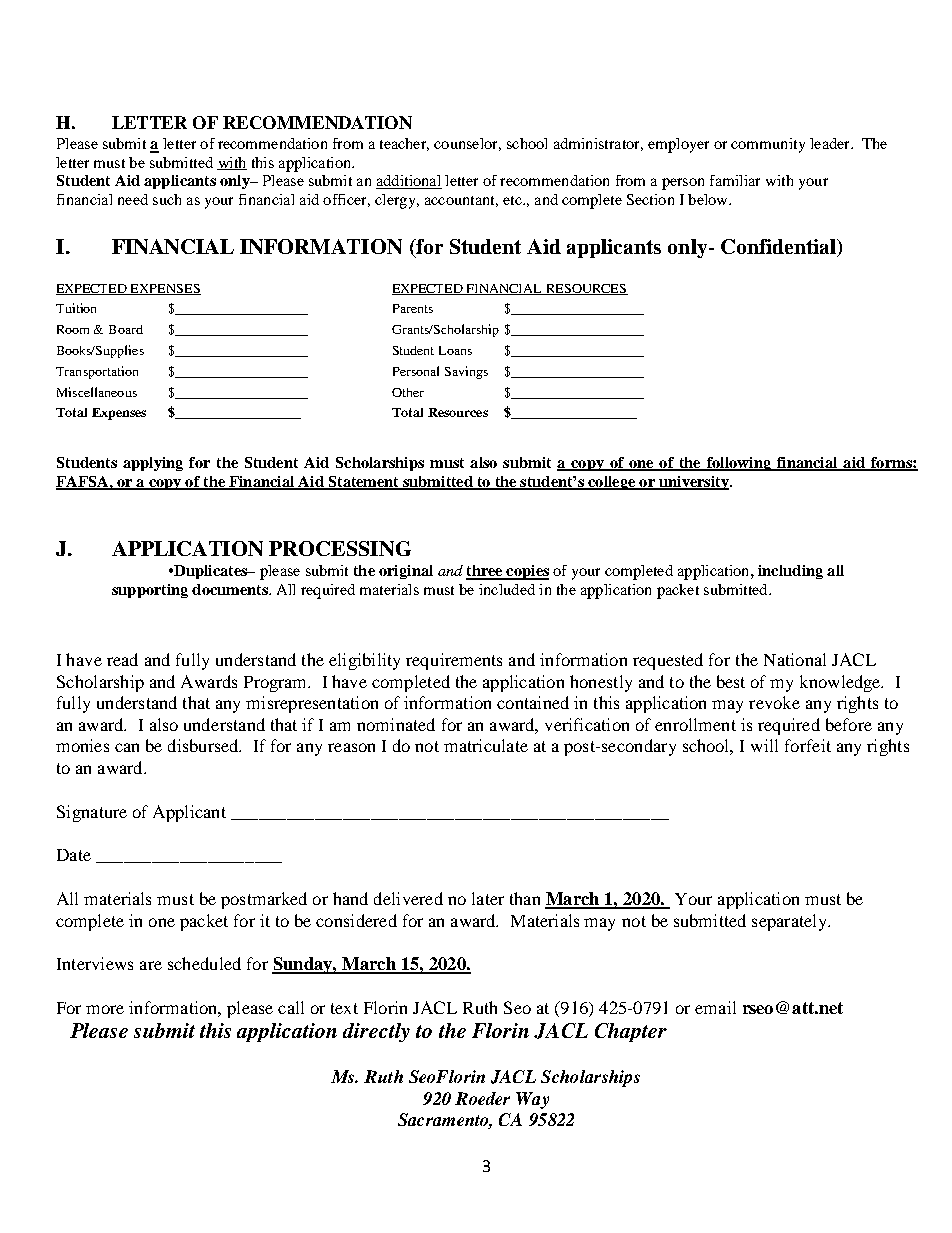  Describe the element at coordinates (488, 898) in the page. I see `later` at that location.
